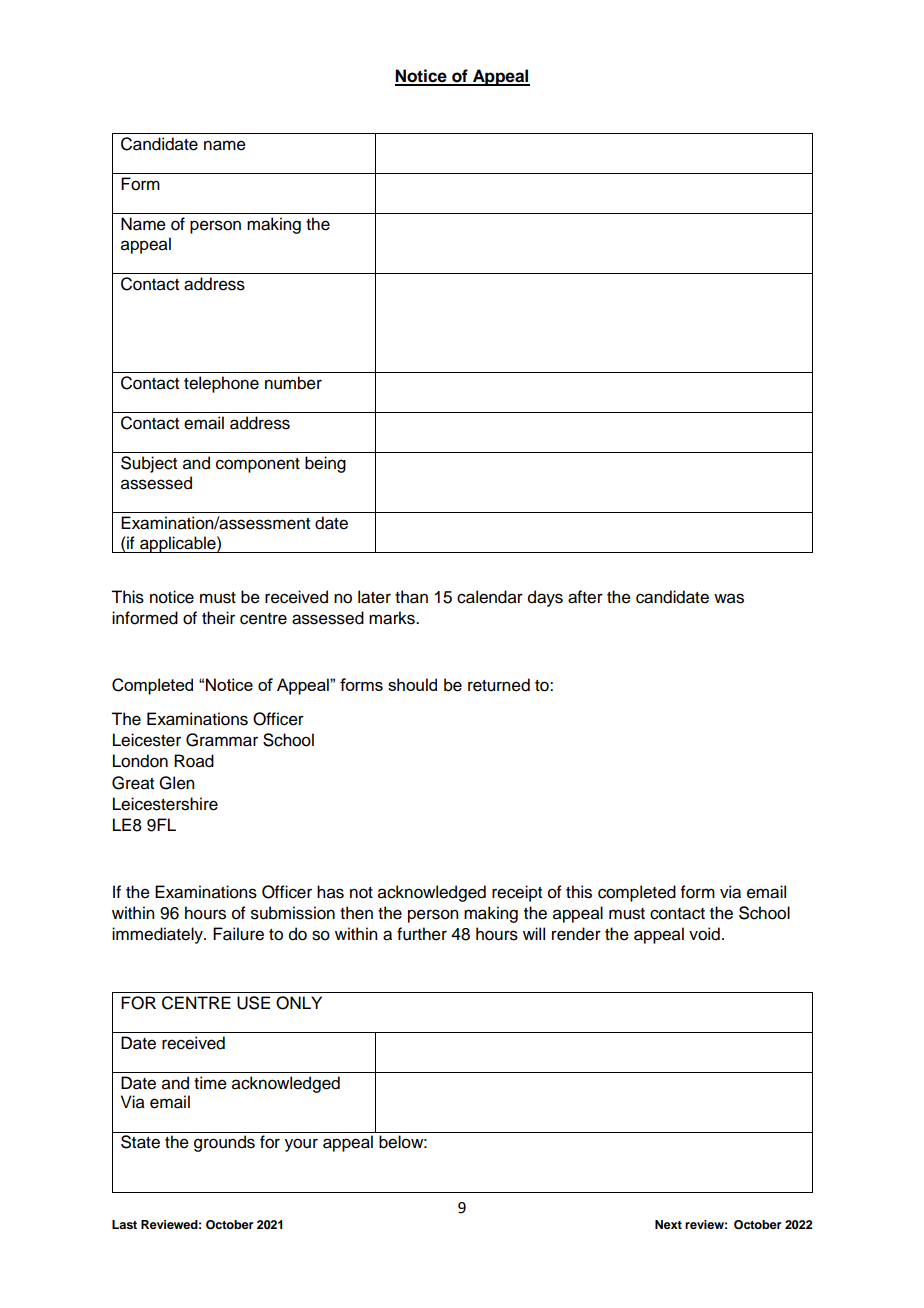 This screenshot has width=924, height=1308. What do you see at coordinates (704, 934) in the screenshot?
I see `void` at bounding box center [704, 934].
